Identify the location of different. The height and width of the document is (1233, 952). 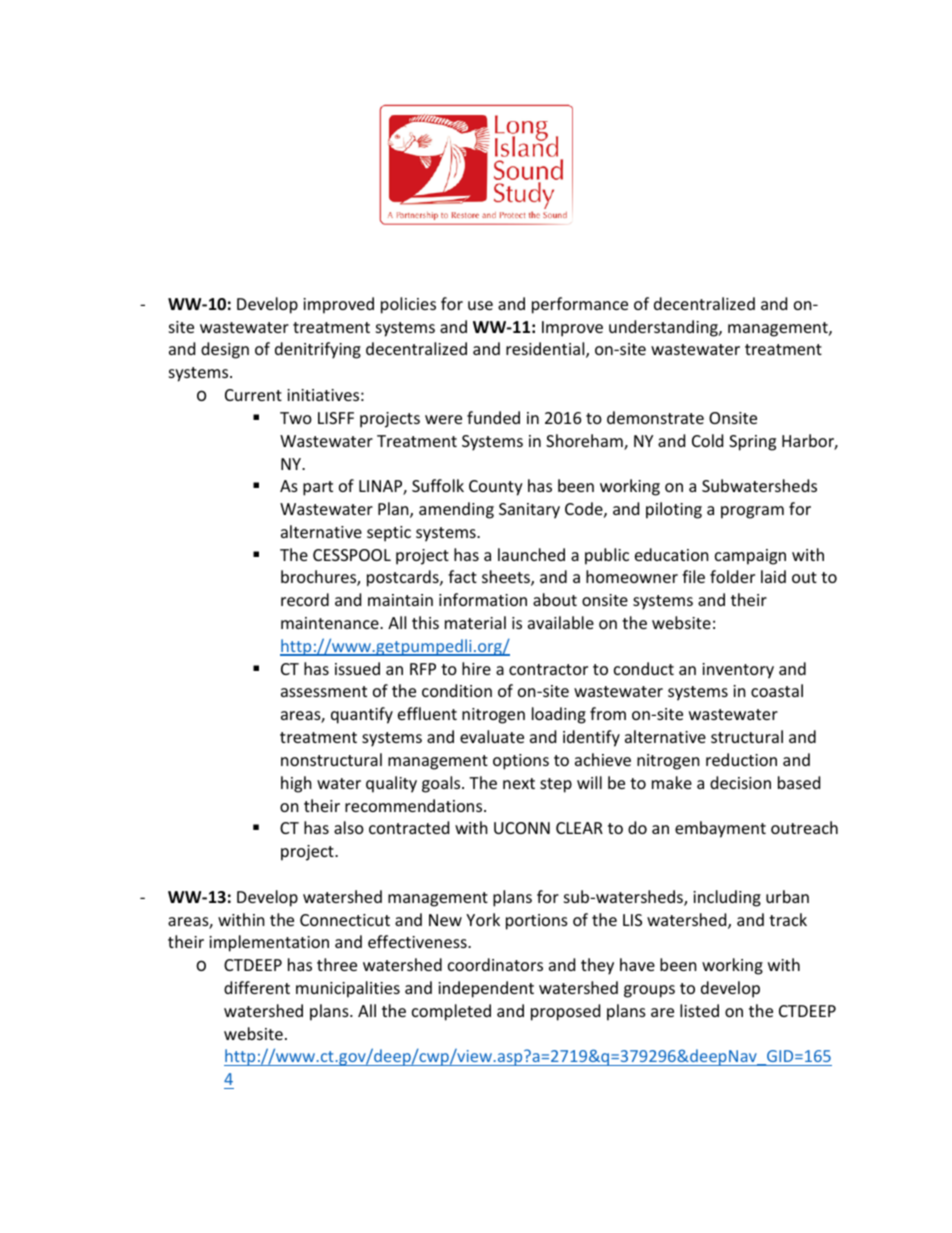
(257, 987).
